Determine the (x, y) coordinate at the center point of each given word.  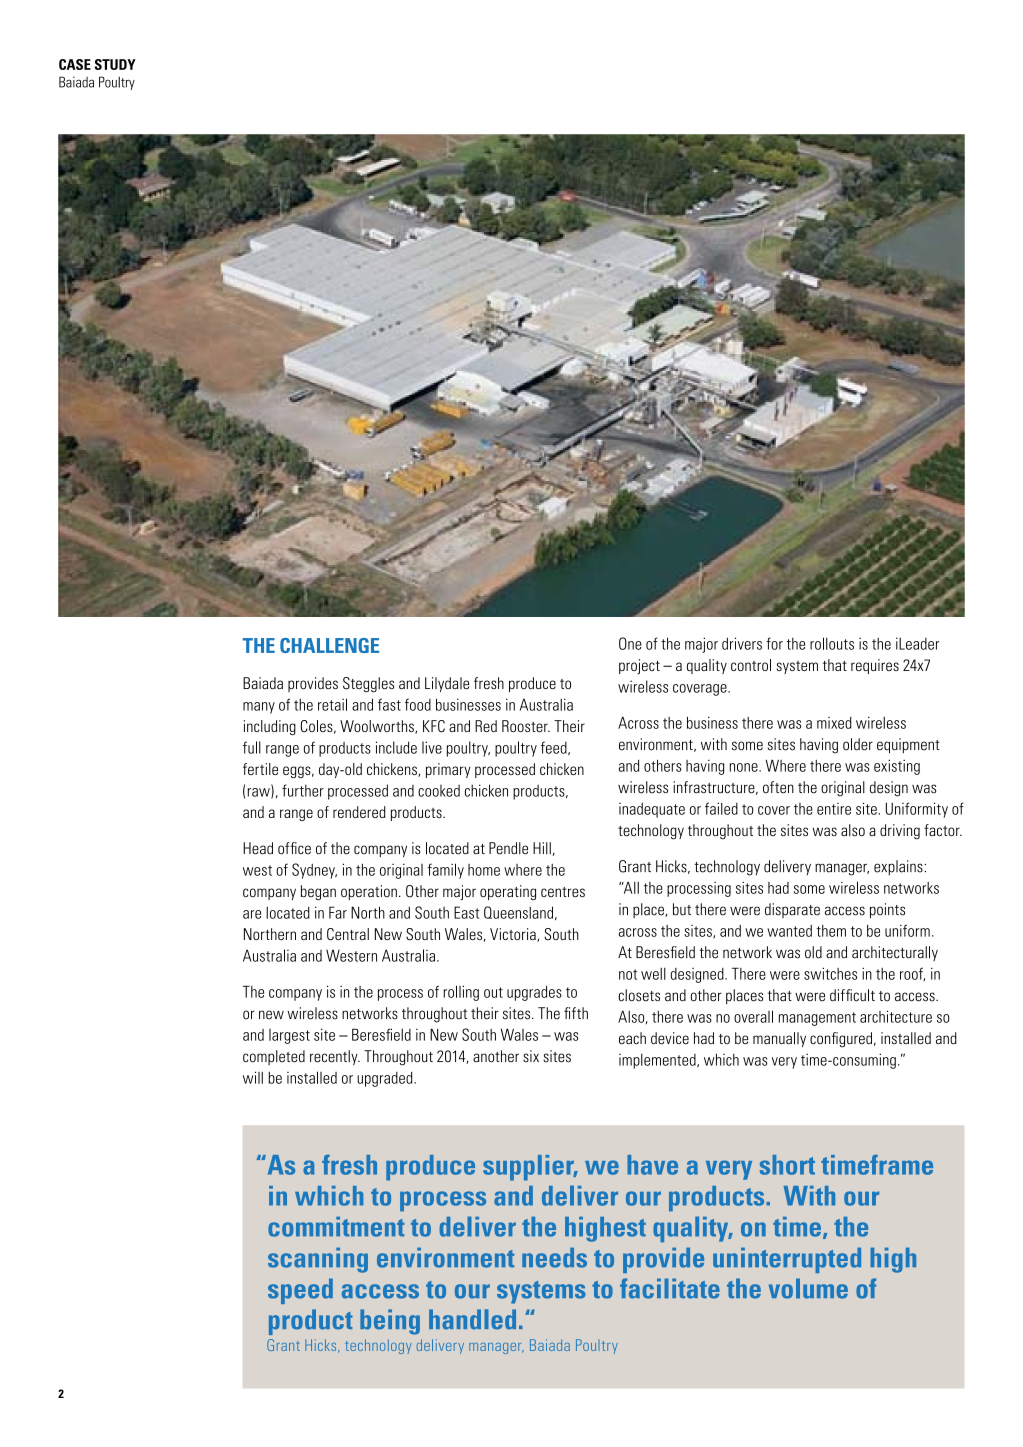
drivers (742, 643)
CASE (75, 64)
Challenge (329, 645)
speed (300, 1291)
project (639, 666)
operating (508, 893)
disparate (792, 910)
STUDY (115, 64)
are (252, 914)
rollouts (832, 643)
